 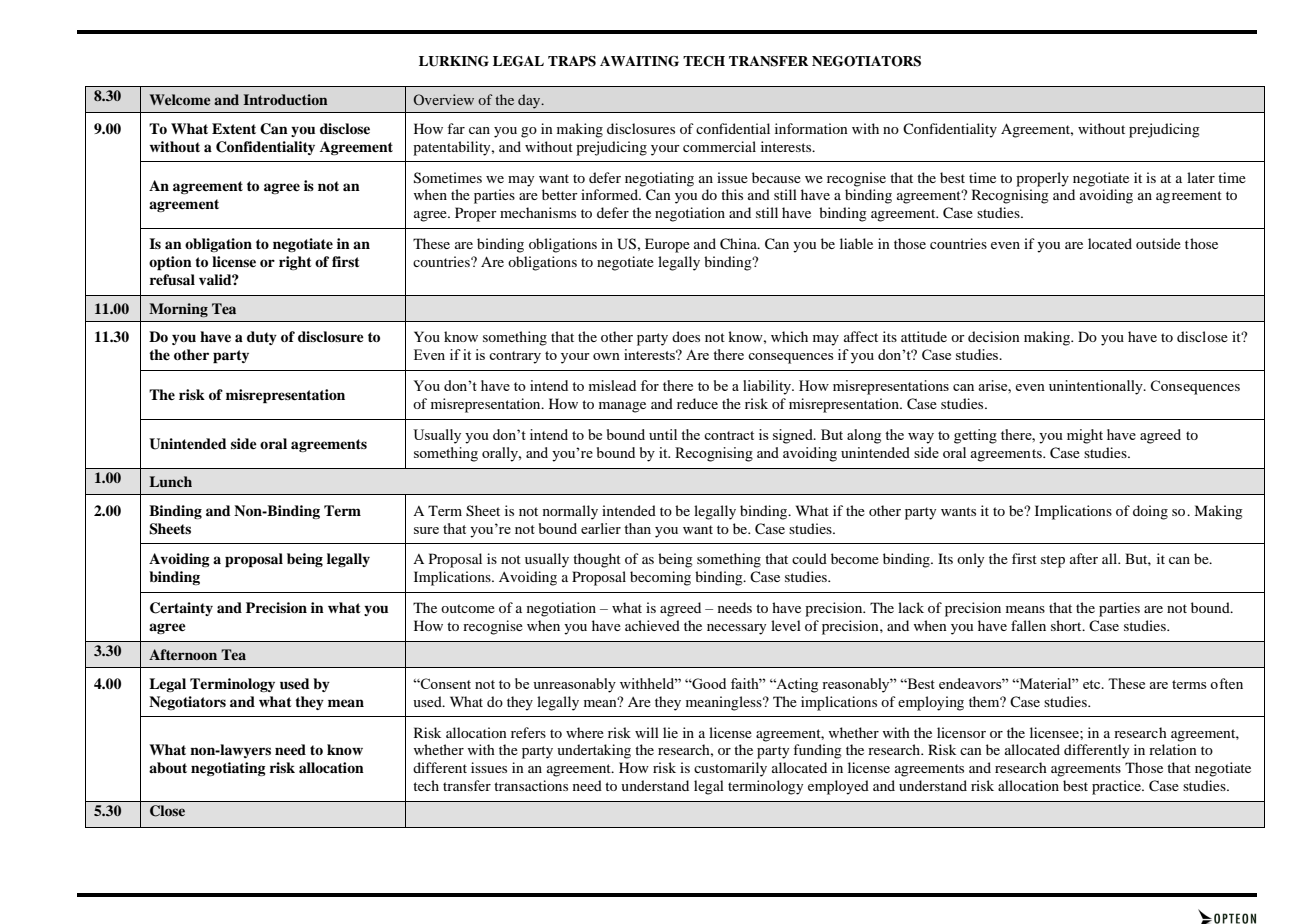 I want to click on short, so click(x=1067, y=625).
